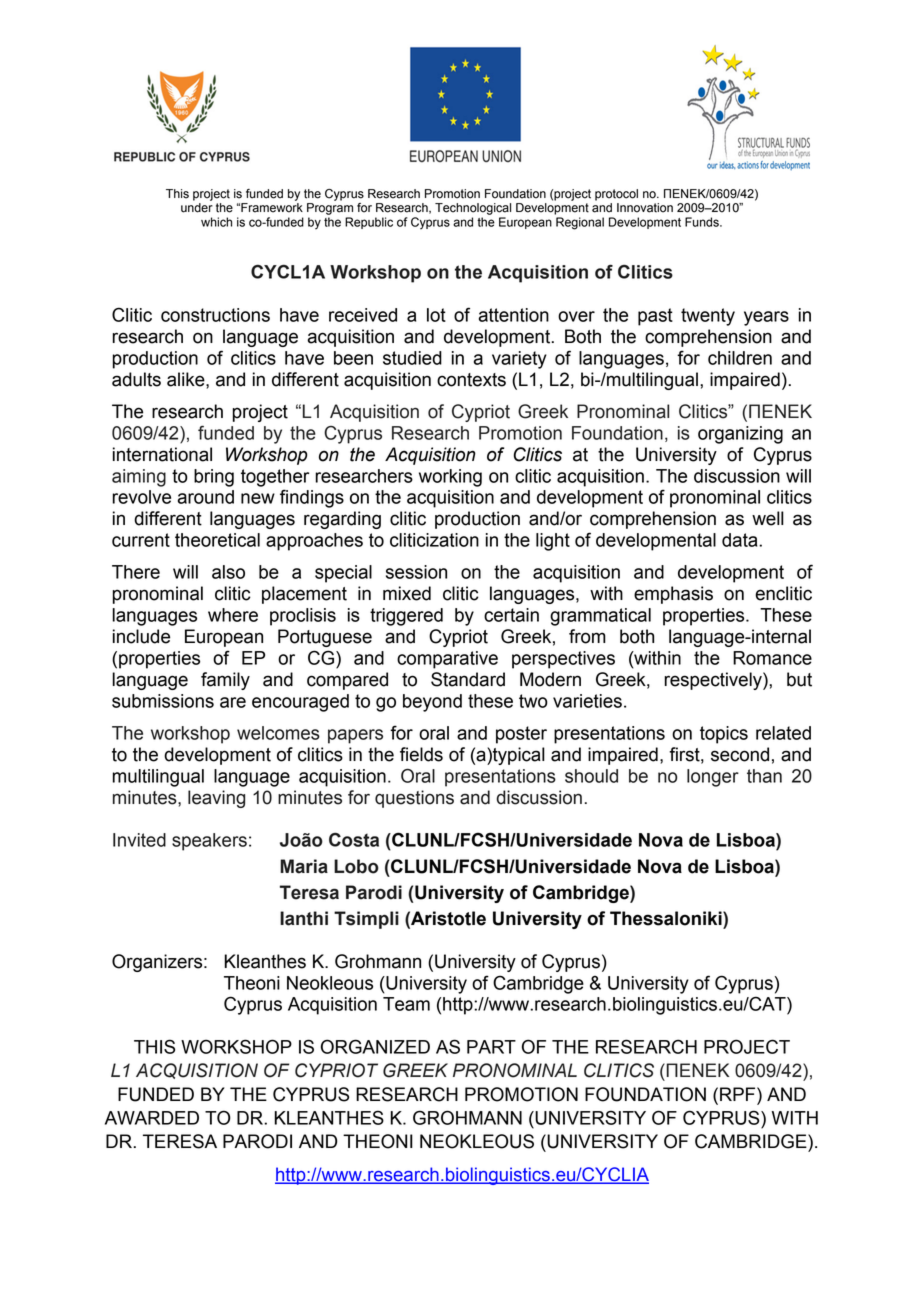 The height and width of the image is (1308, 924). What do you see at coordinates (473, 209) in the image?
I see `Technological` at bounding box center [473, 209].
